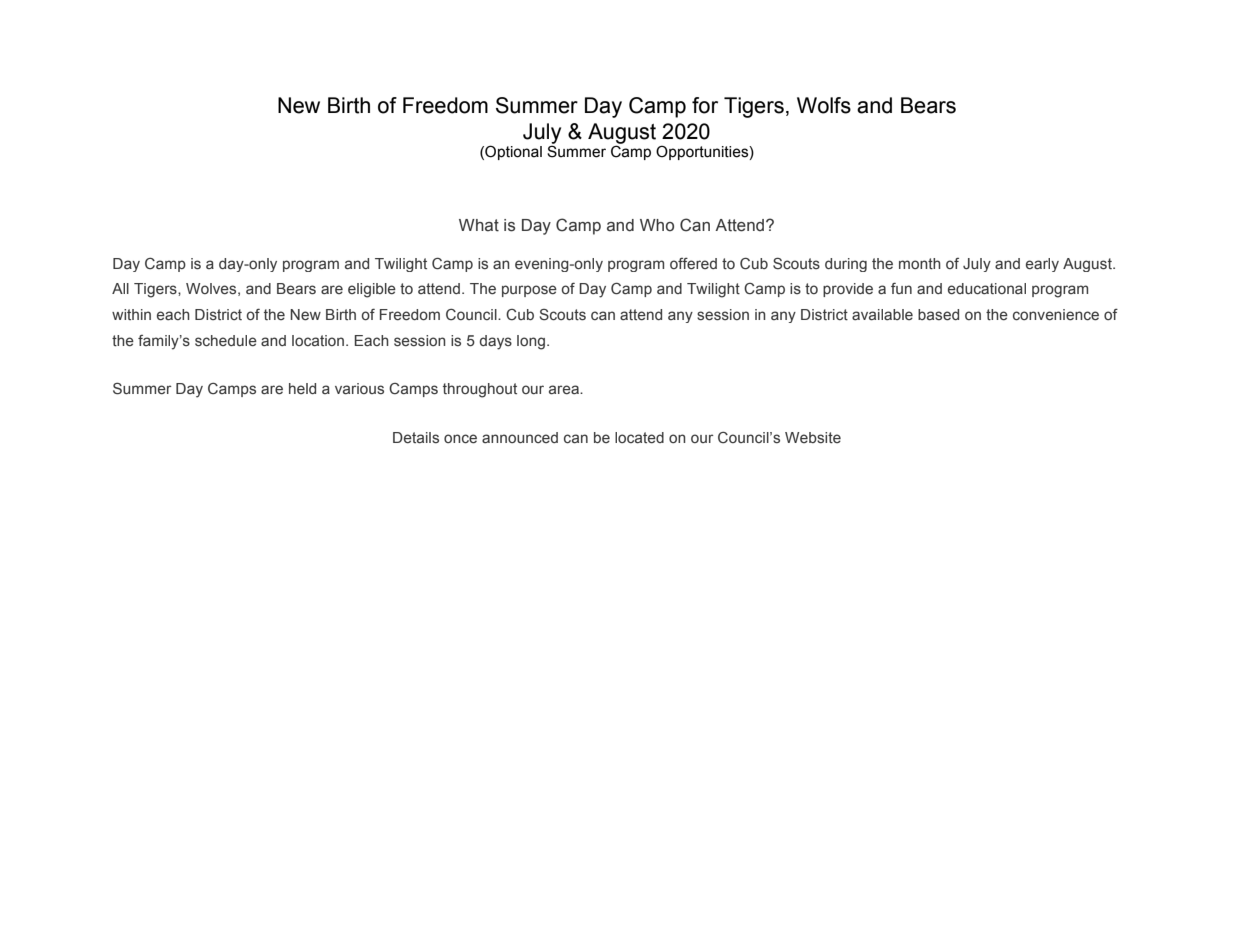  I want to click on for, so click(705, 105).
